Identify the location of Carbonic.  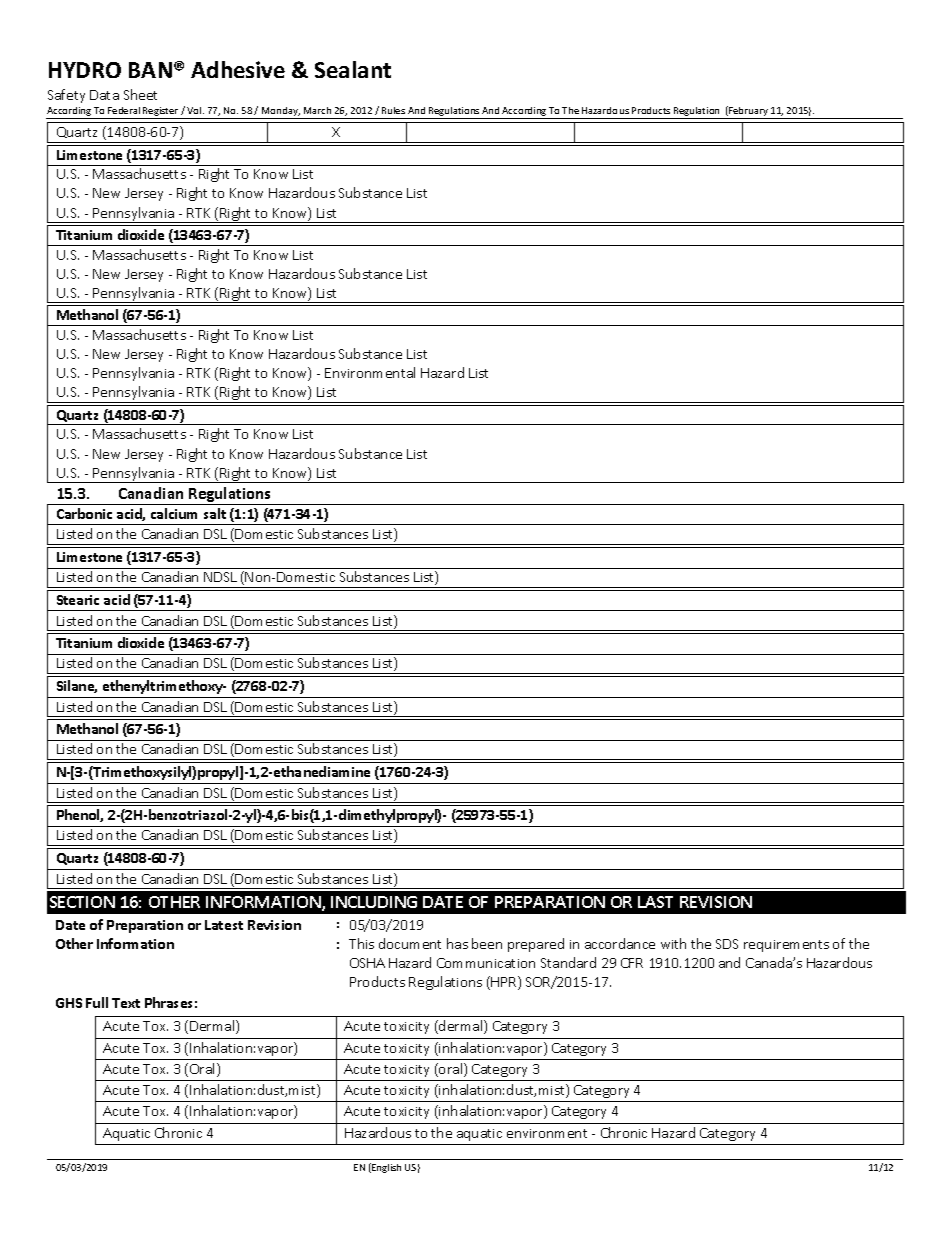
(84, 513).
